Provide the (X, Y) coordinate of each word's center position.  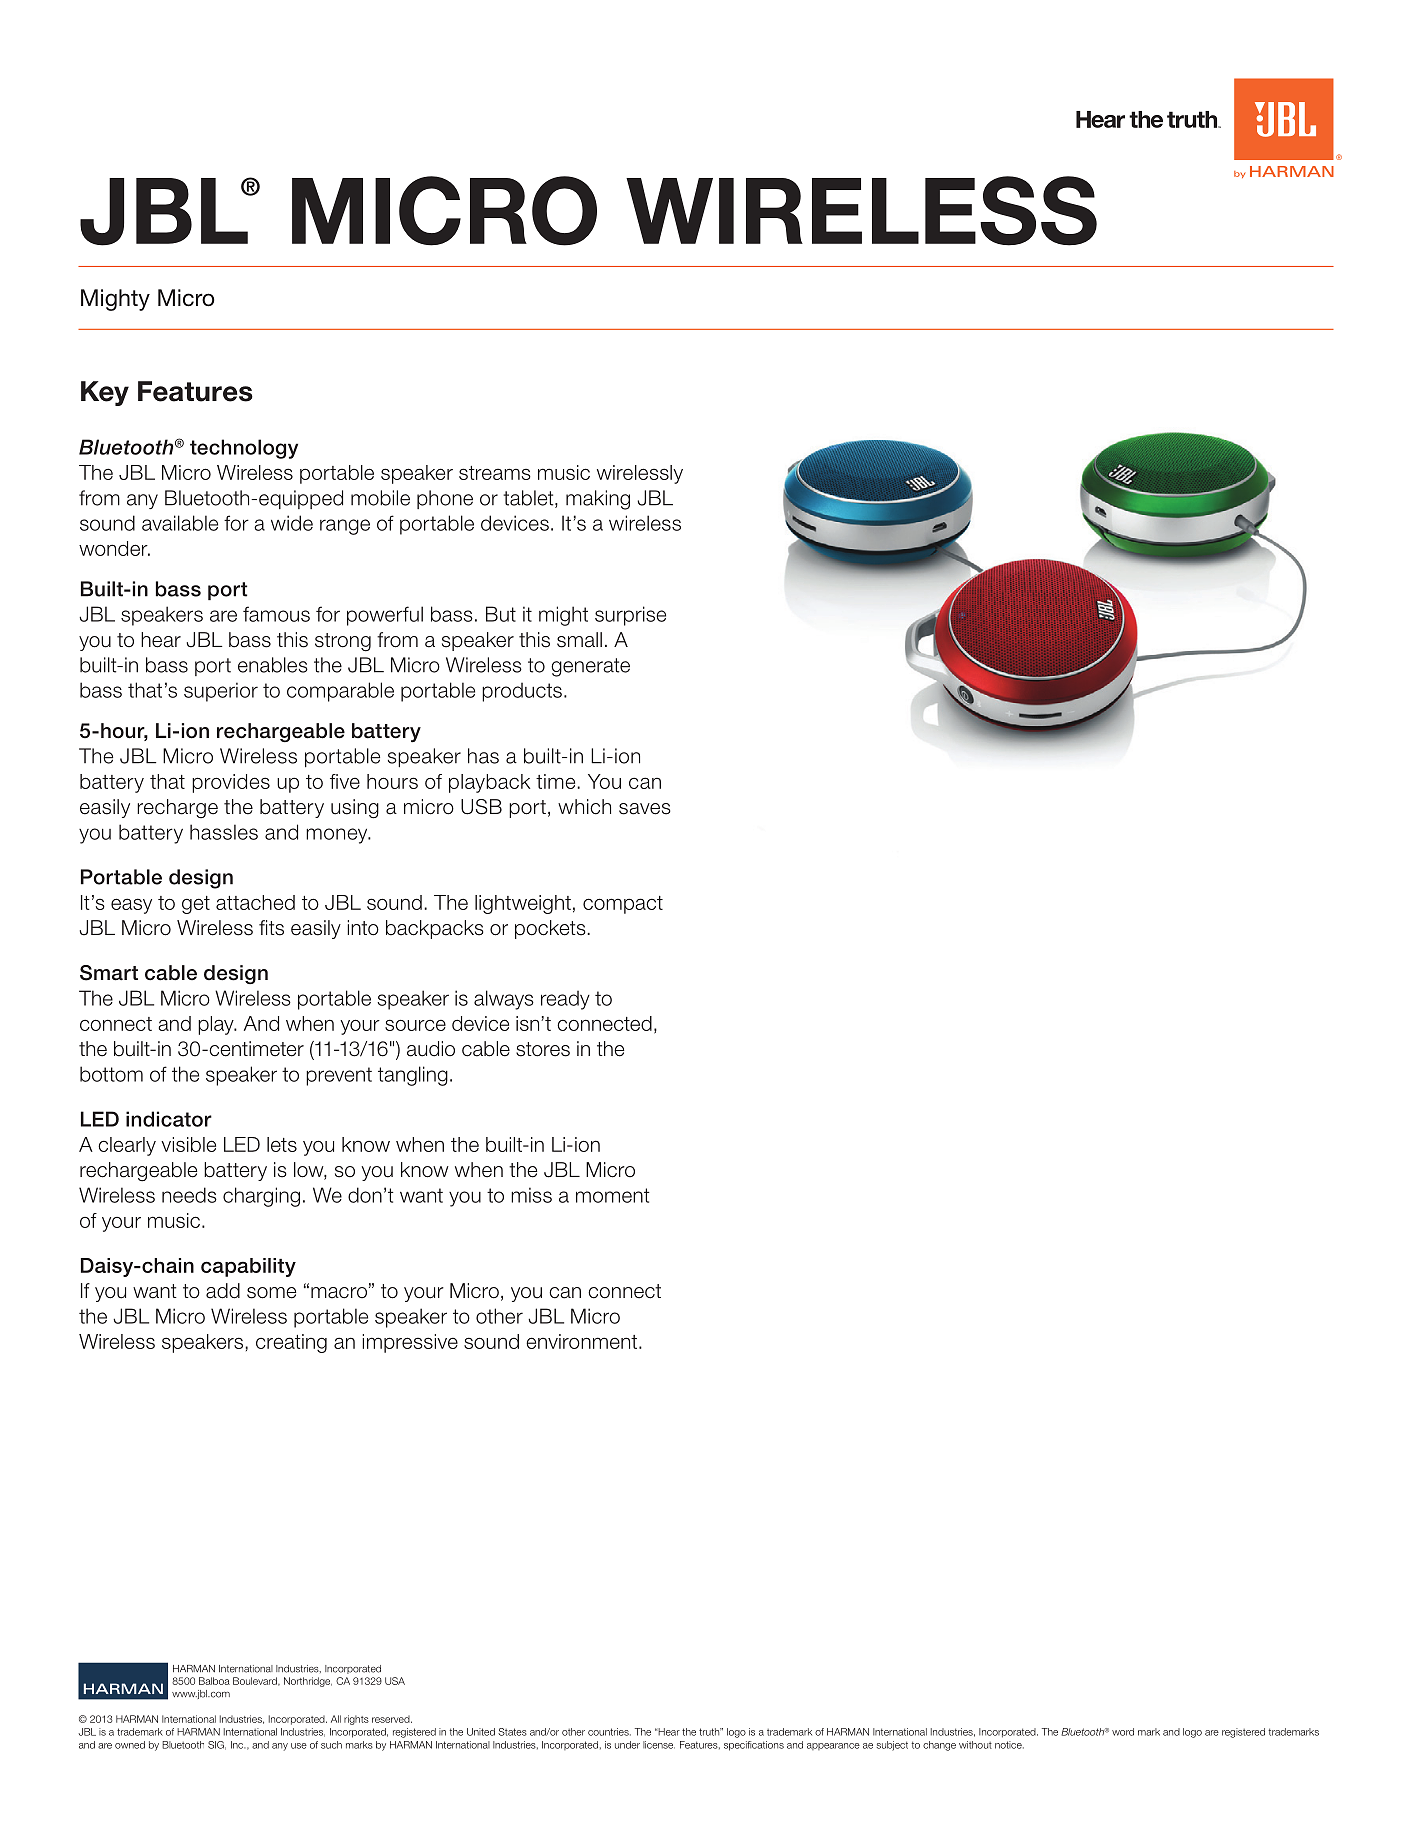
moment (613, 1195)
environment (583, 1341)
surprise (630, 616)
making (598, 500)
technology (244, 449)
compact (623, 905)
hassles (224, 832)
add (223, 1291)
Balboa (214, 1681)
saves (645, 809)
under (627, 1745)
